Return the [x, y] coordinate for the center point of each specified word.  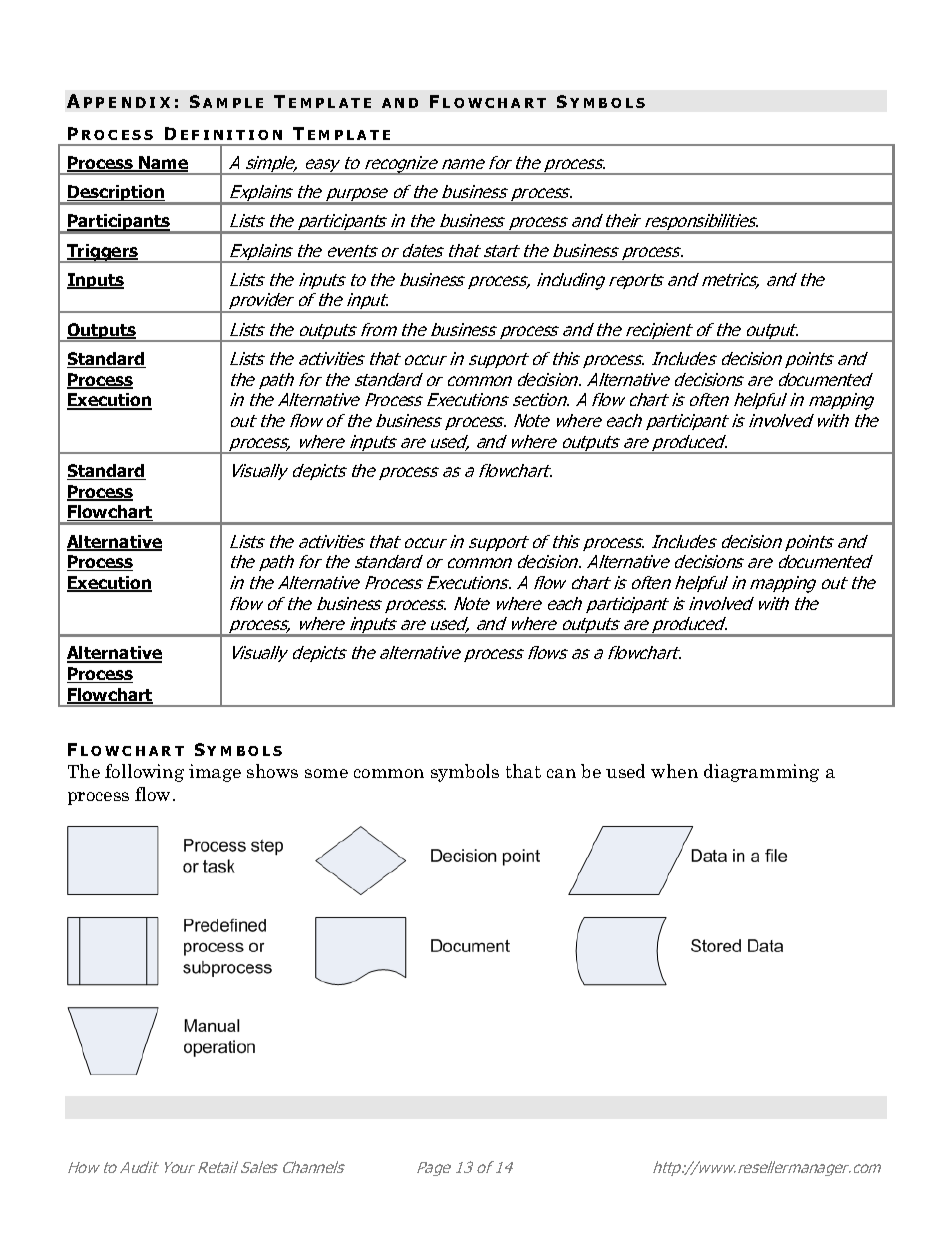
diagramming [761, 773]
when [674, 771]
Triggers [103, 253]
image [215, 773]
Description [116, 195]
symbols [465, 773]
